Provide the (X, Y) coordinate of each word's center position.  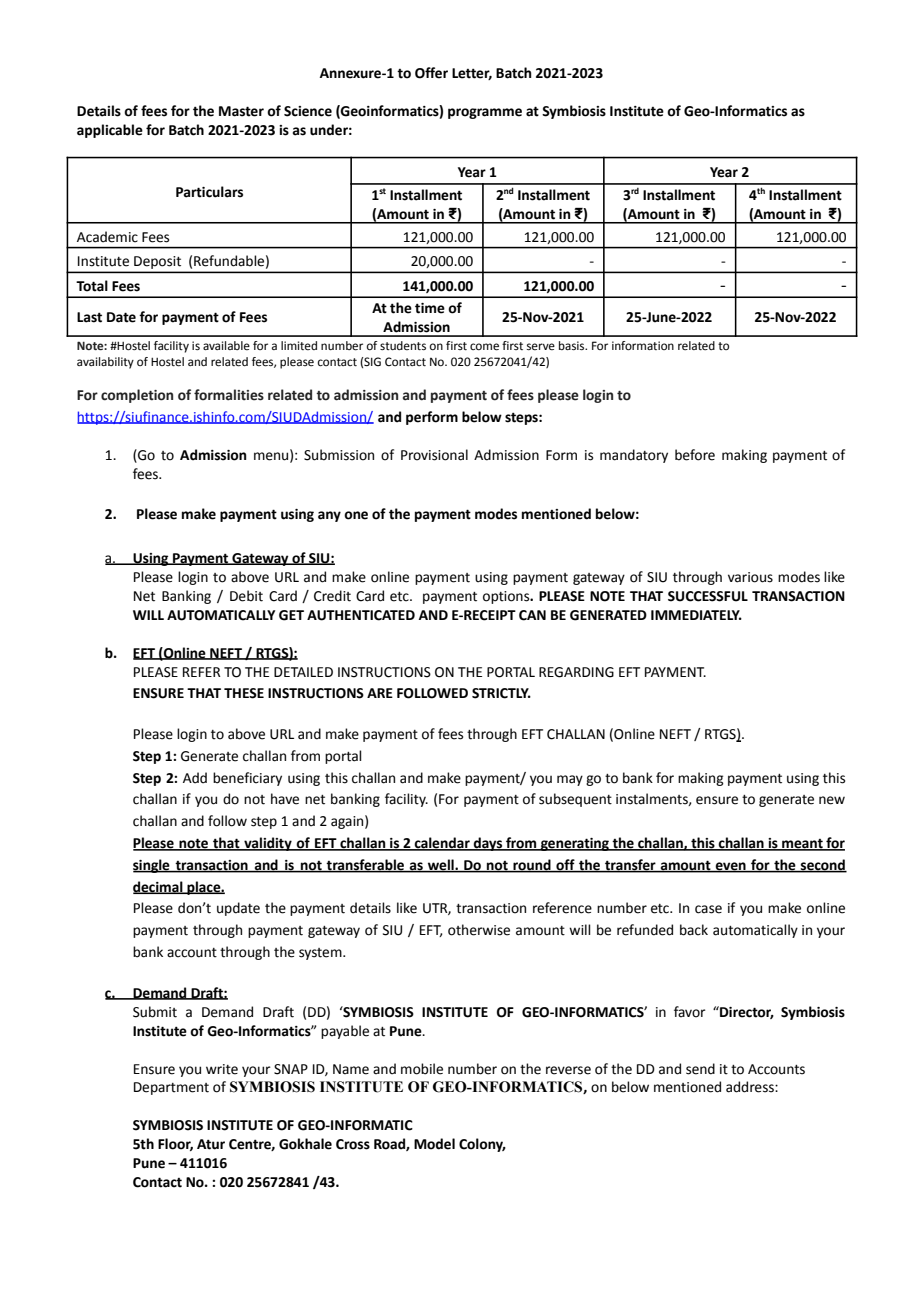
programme (485, 113)
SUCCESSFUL (708, 596)
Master (241, 111)
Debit (246, 596)
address (751, 1087)
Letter (472, 74)
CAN (532, 615)
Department (171, 1088)
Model (434, 1144)
